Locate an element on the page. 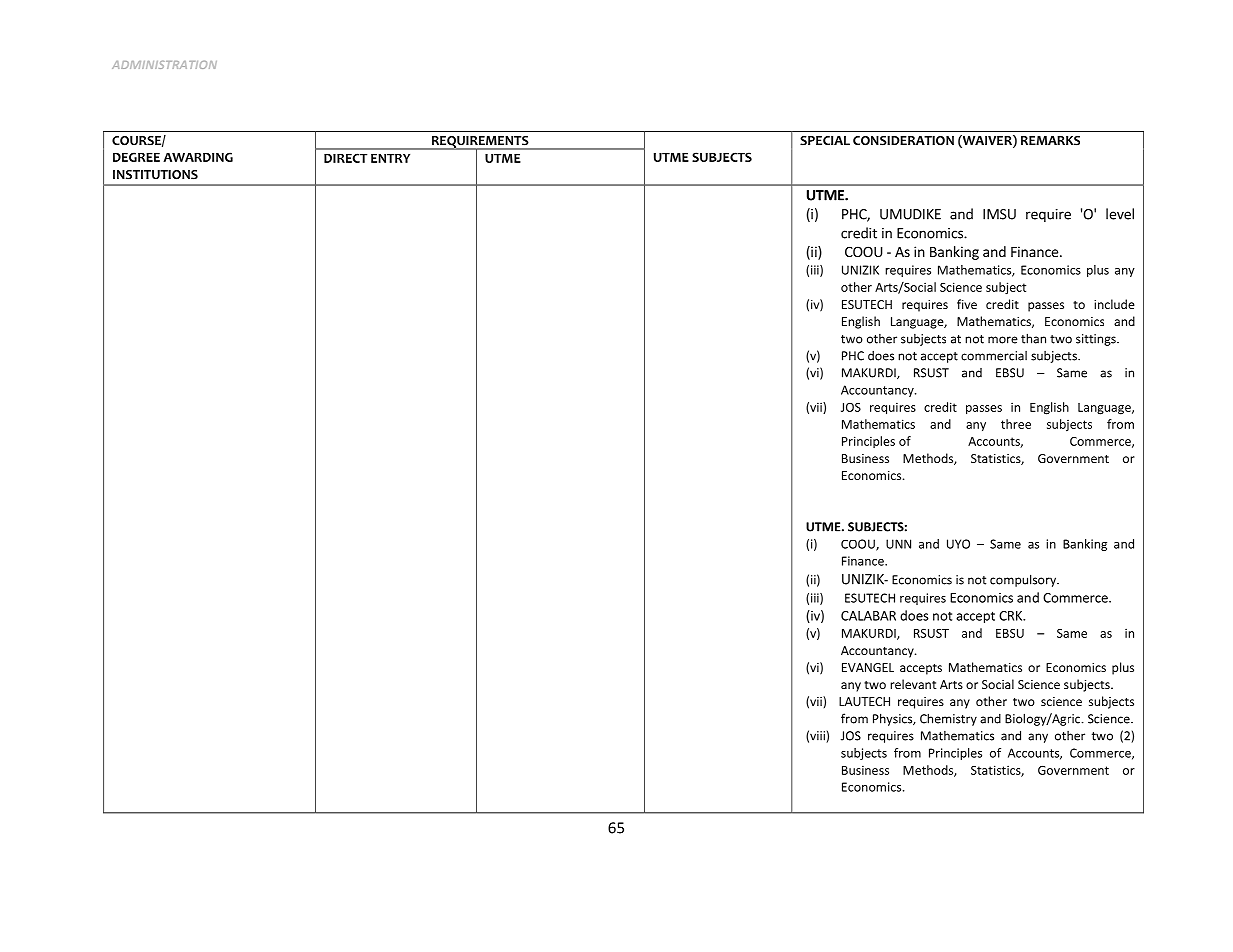  REMARKS is located at coordinates (1050, 141).
